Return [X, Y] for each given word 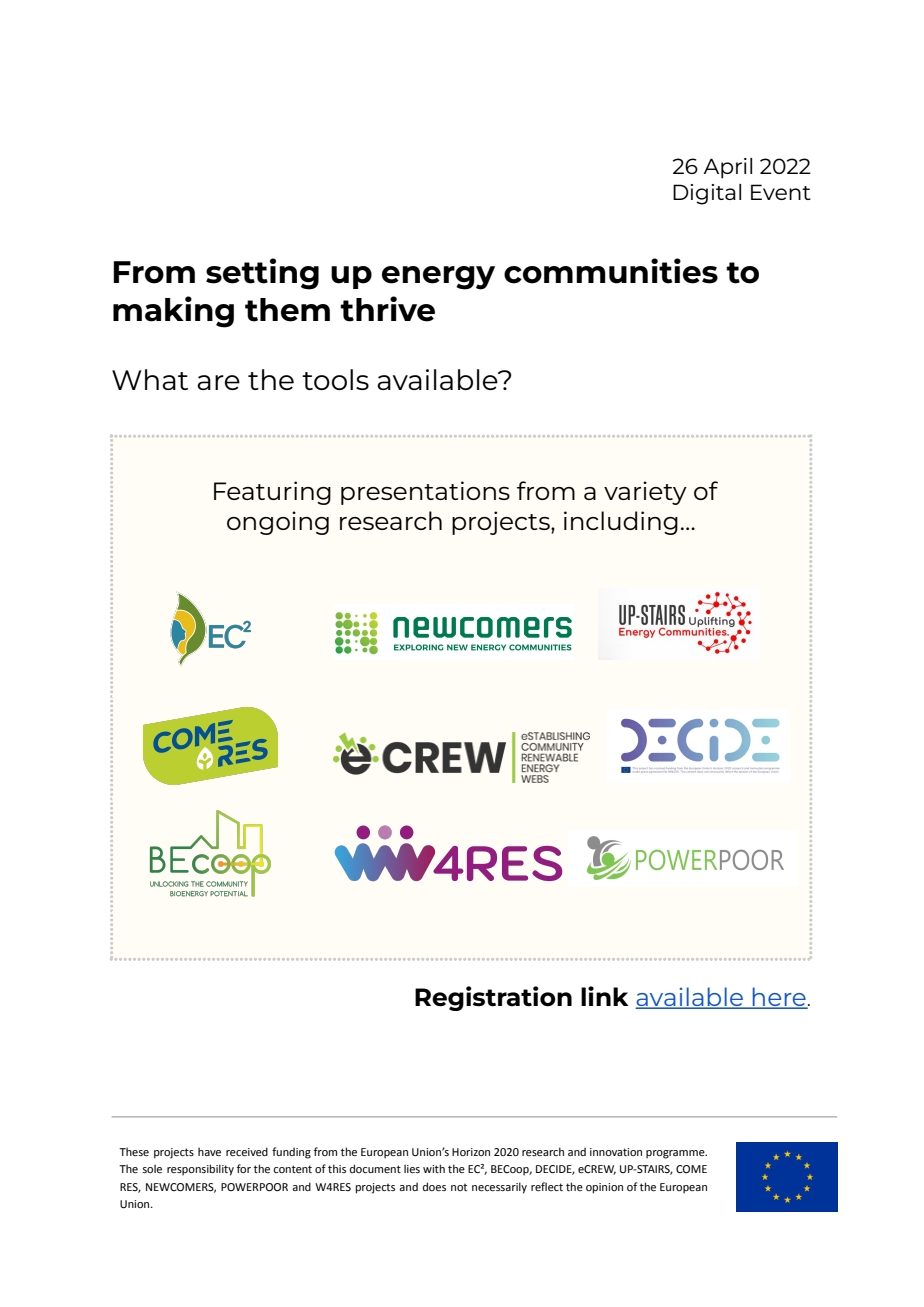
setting [262, 274]
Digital [707, 194]
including [621, 523]
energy [438, 278]
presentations [425, 493]
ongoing [278, 523]
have [209, 1151]
